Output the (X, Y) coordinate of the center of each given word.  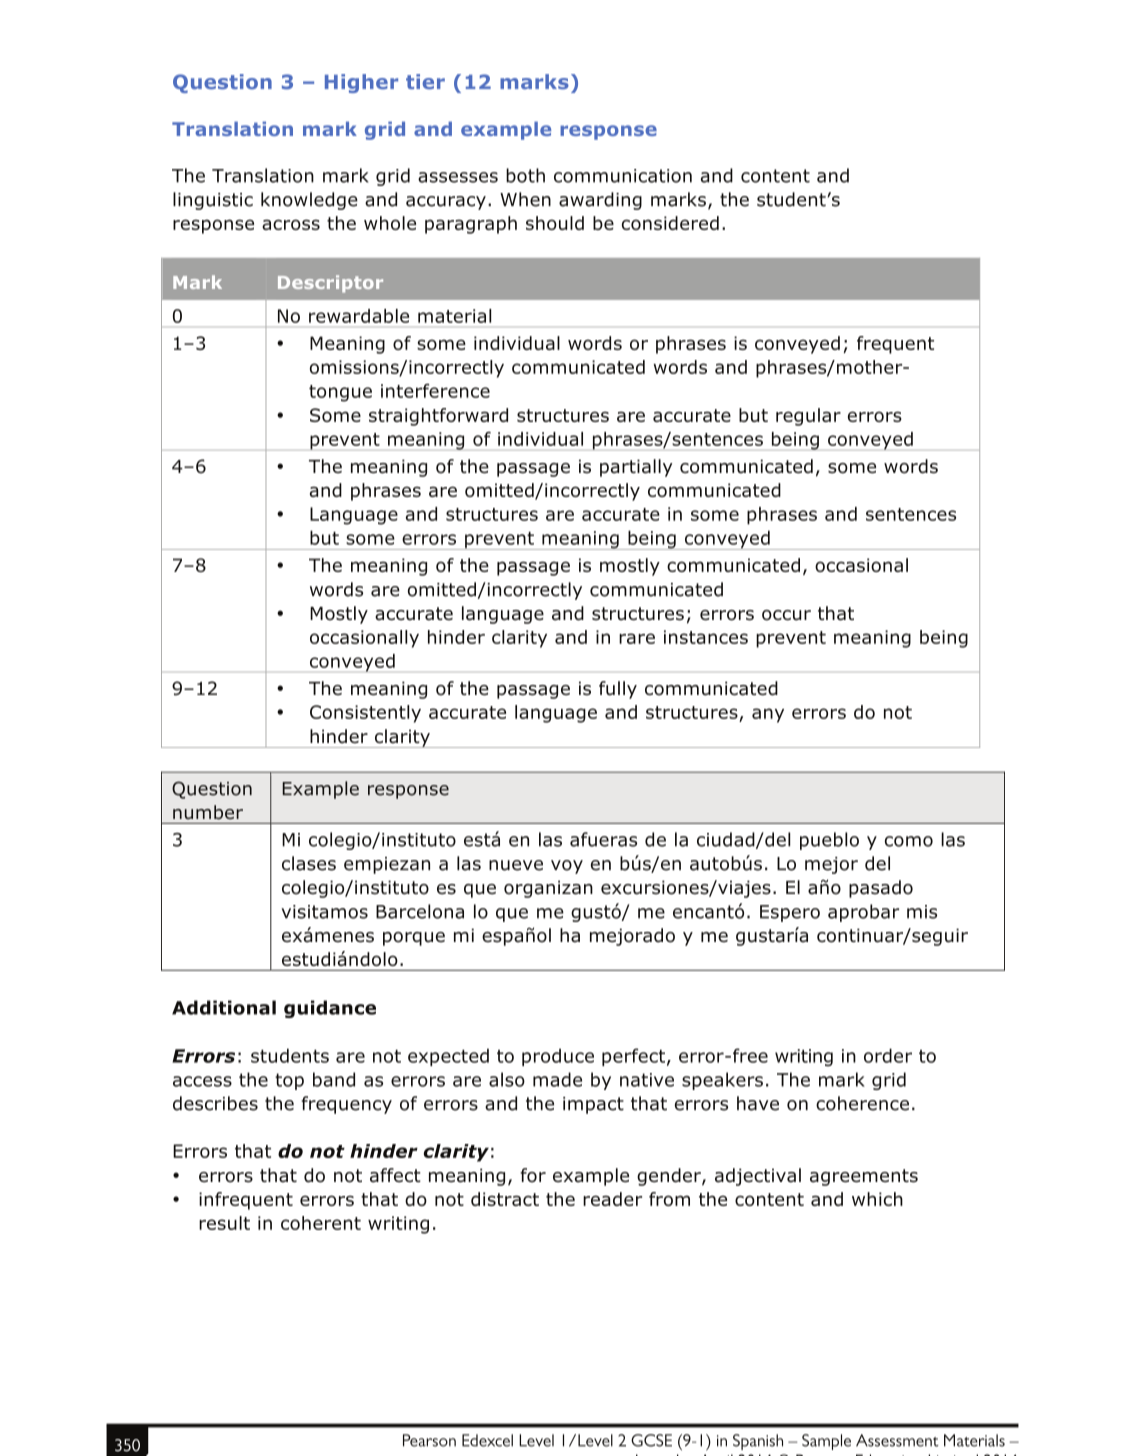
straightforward (438, 417)
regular (808, 417)
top (289, 1081)
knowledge (309, 201)
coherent (321, 1223)
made (557, 1079)
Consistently (365, 714)
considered (670, 223)
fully (618, 690)
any (768, 715)
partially (636, 468)
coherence (862, 1103)
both (525, 175)
